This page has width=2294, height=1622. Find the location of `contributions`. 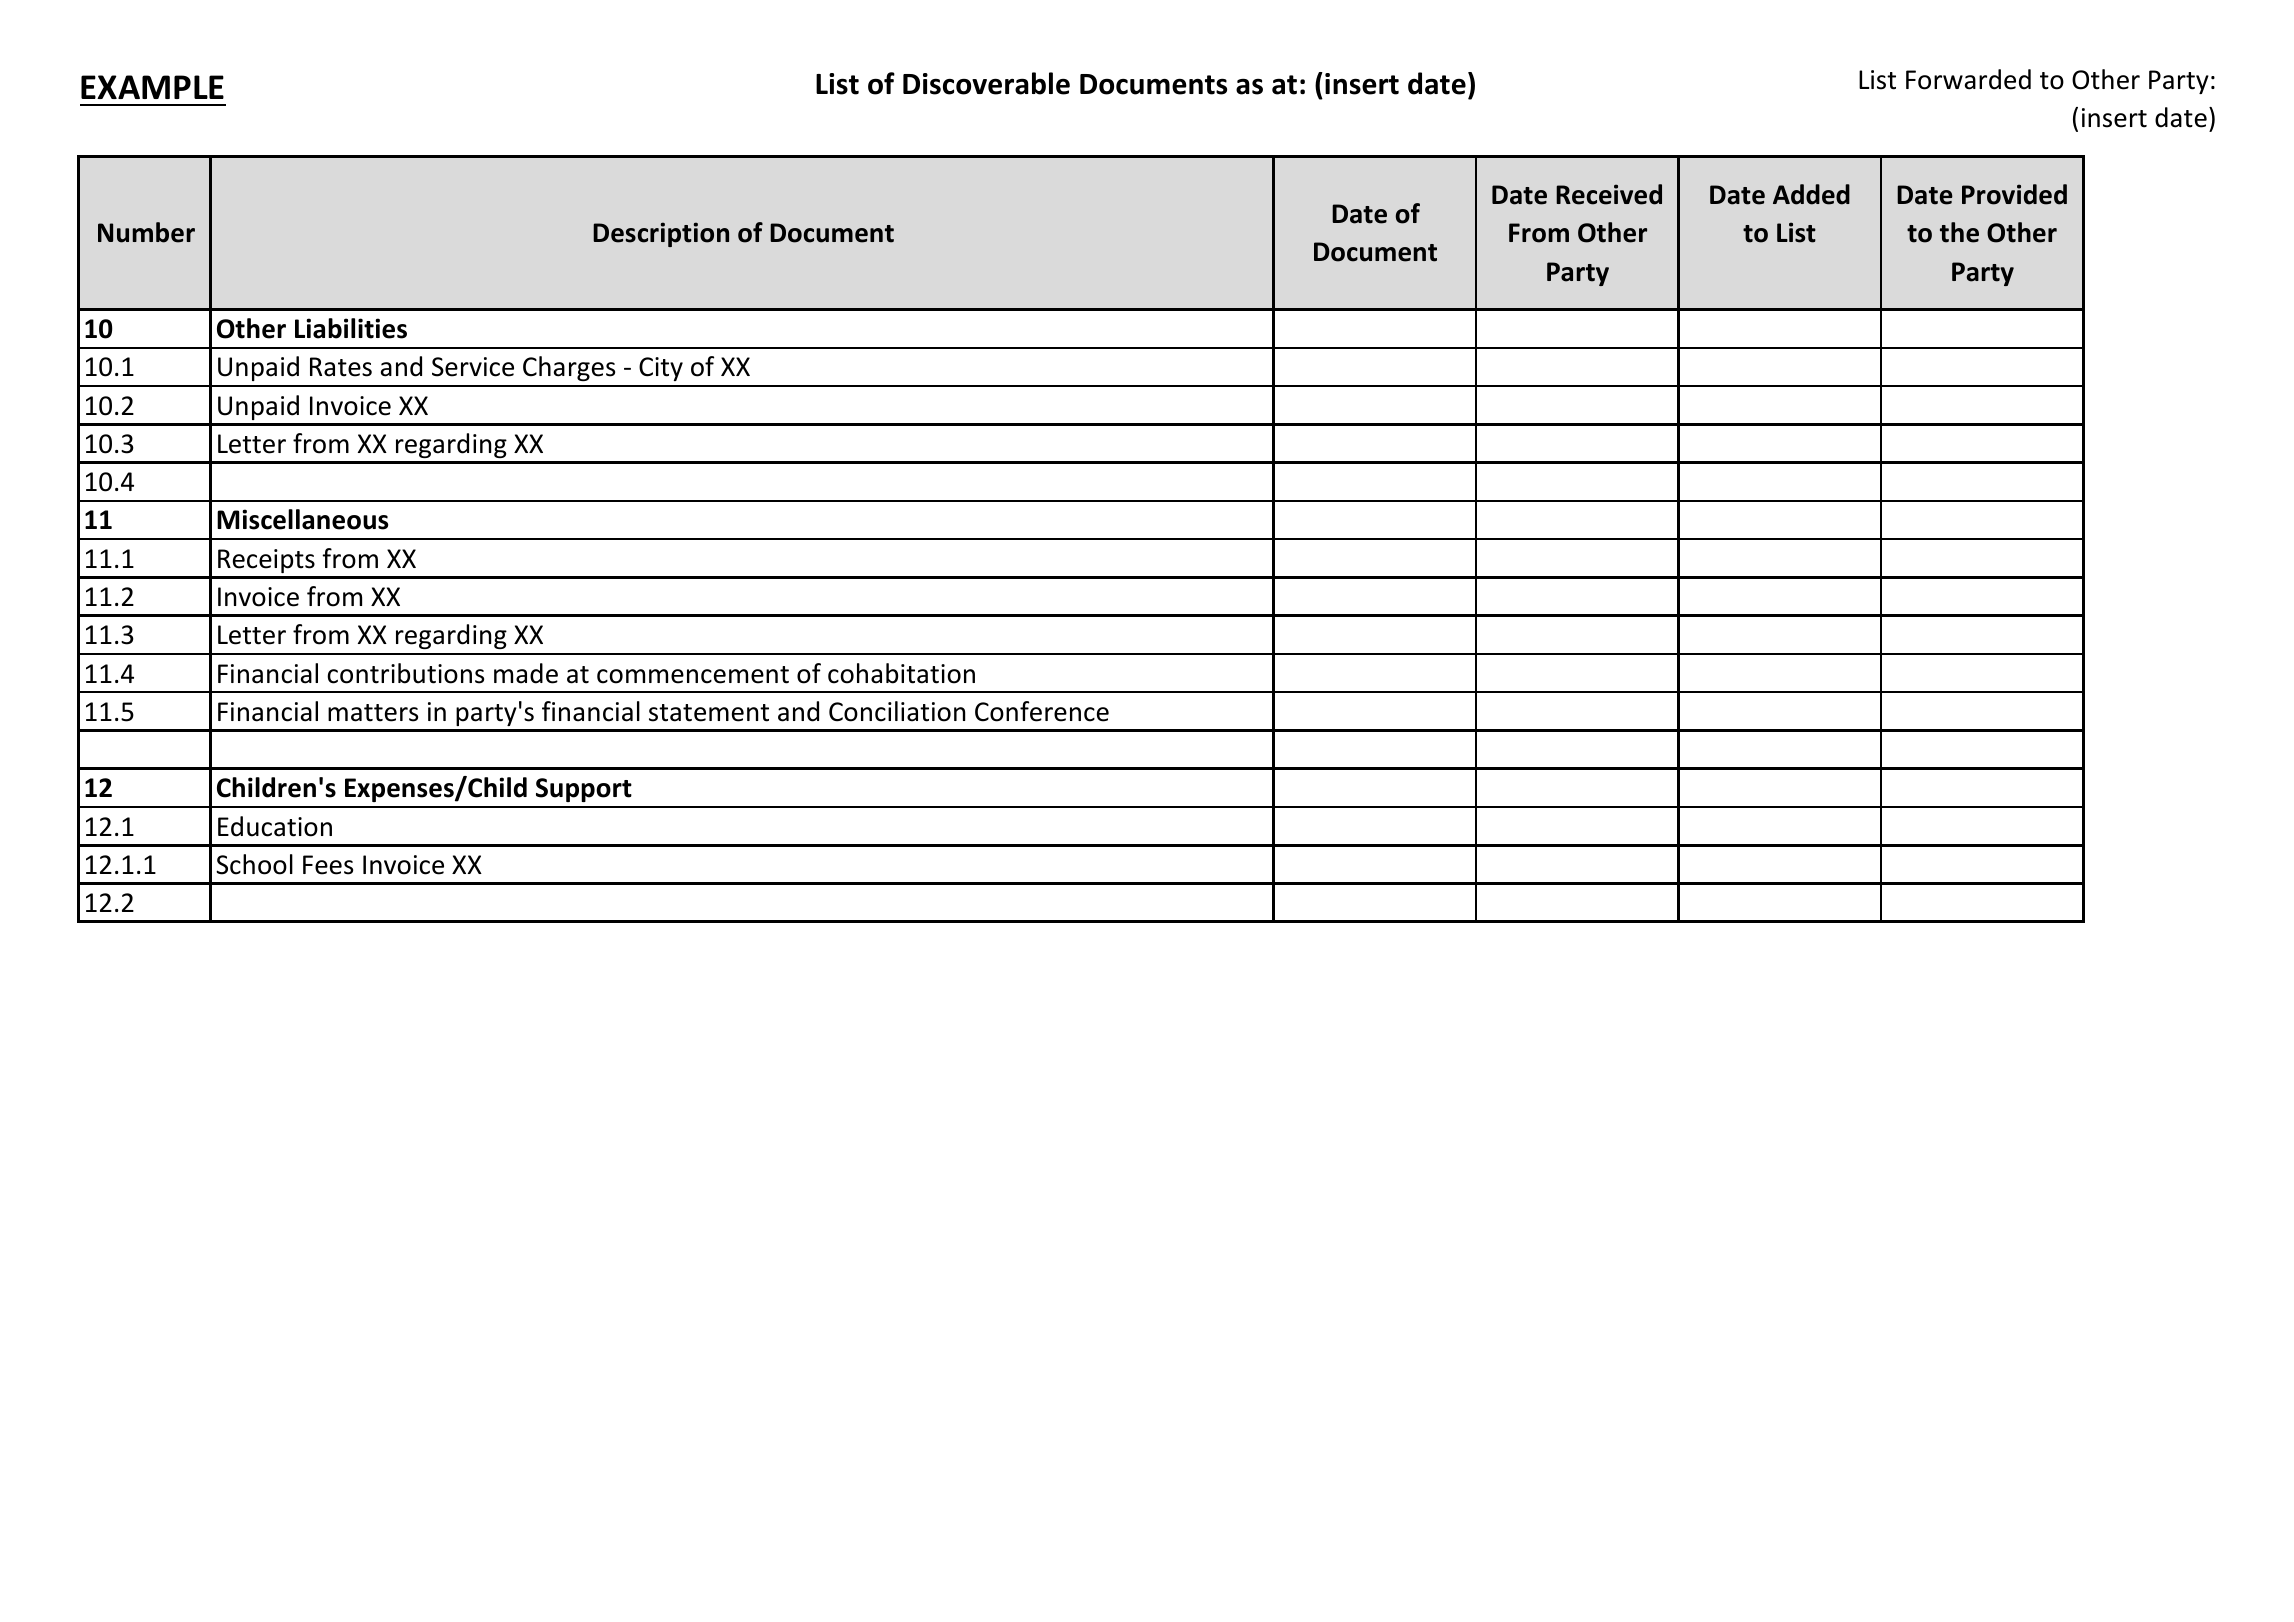

contributions is located at coordinates (405, 673).
